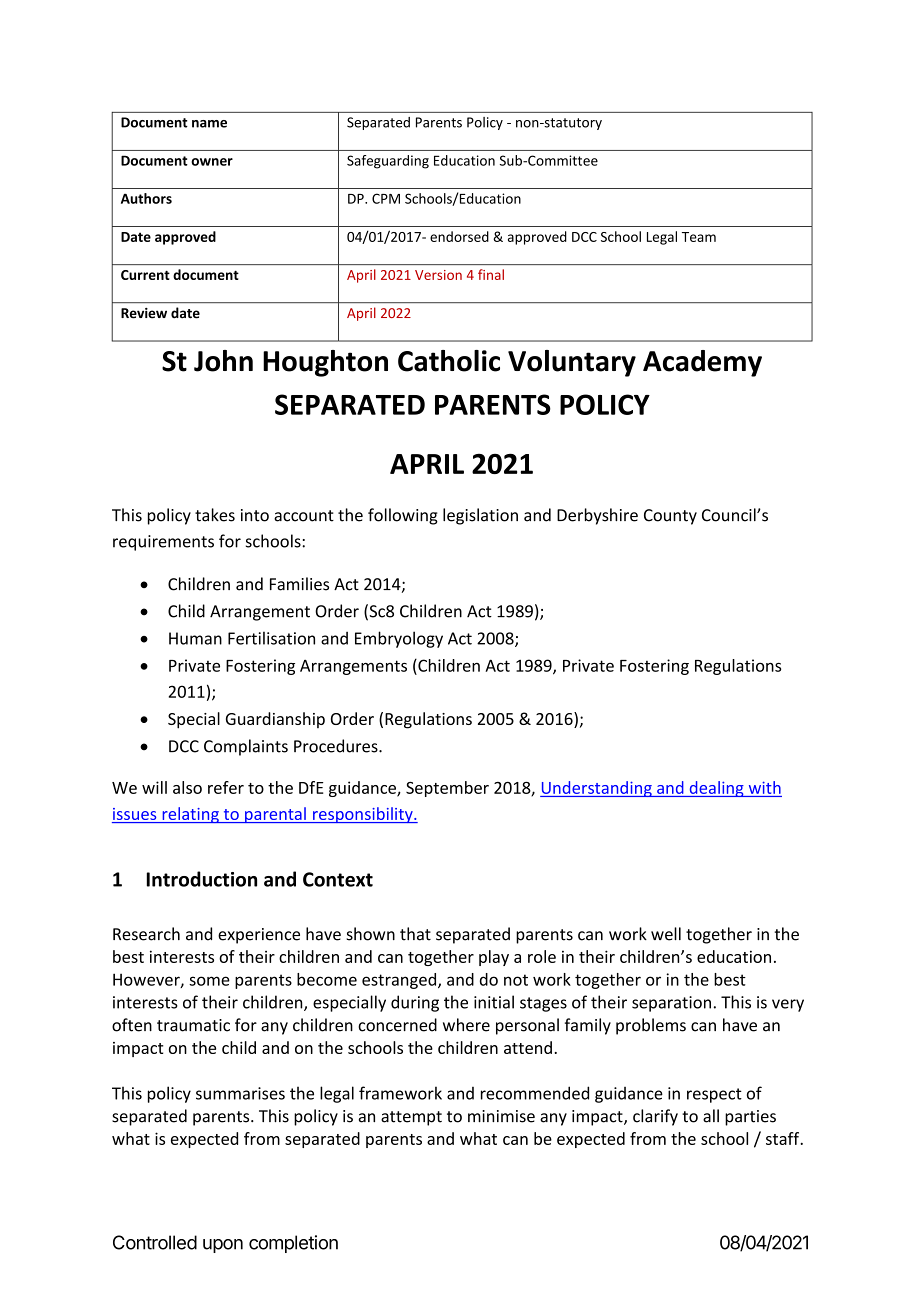 The image size is (924, 1308). I want to click on staff, so click(784, 1138).
